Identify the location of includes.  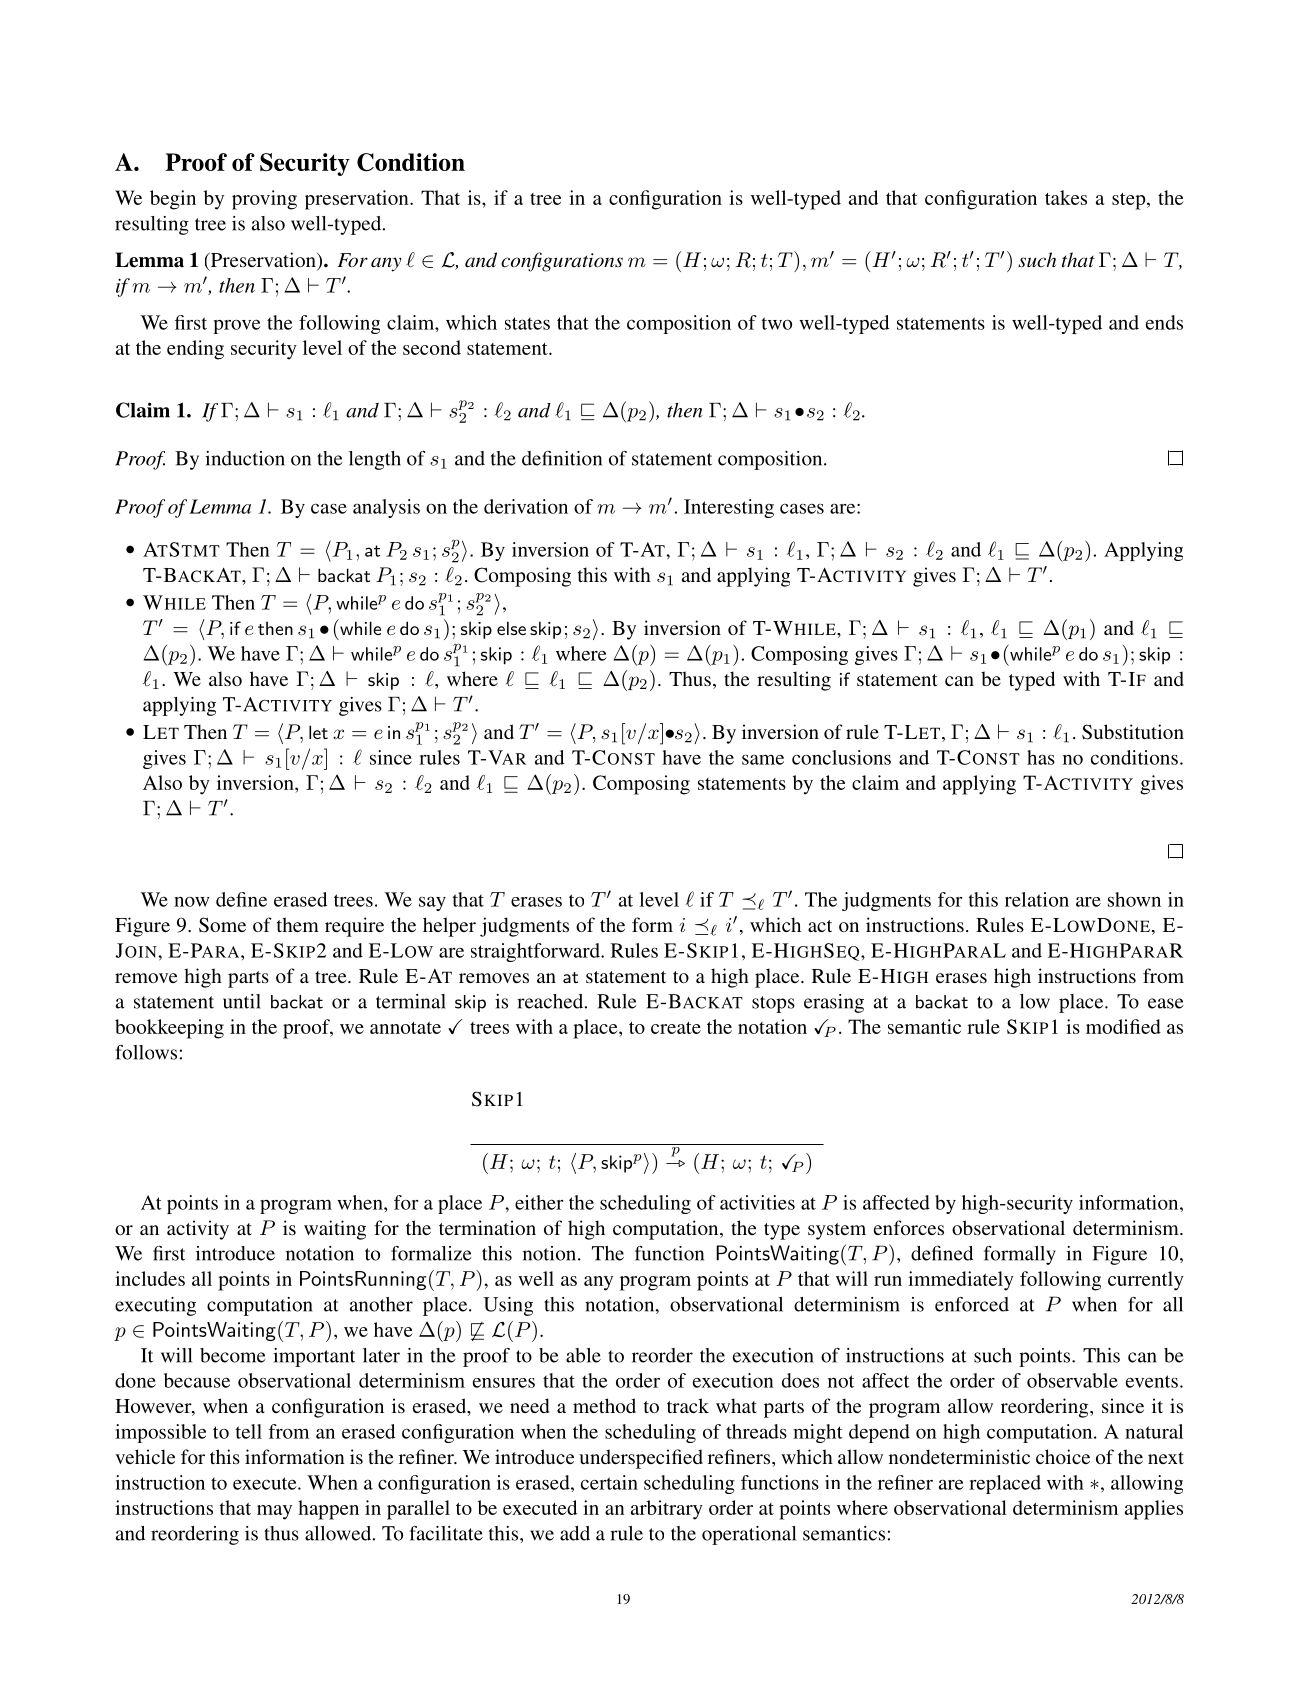
(150, 1278).
